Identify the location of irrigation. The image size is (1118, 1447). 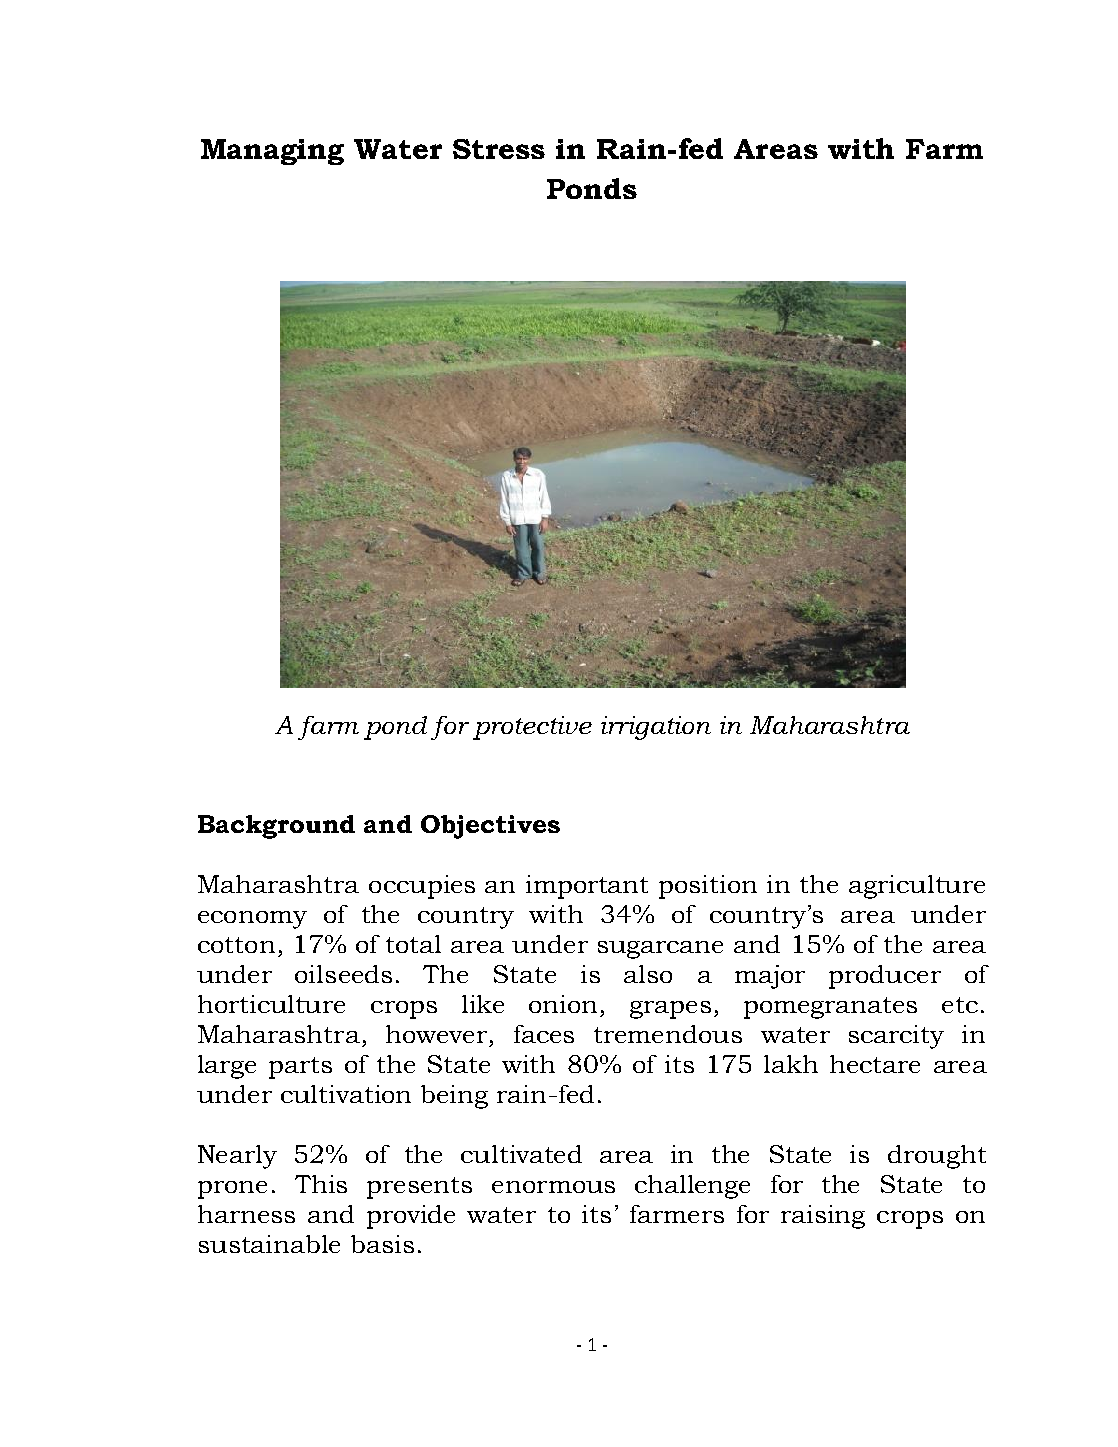
(656, 728).
